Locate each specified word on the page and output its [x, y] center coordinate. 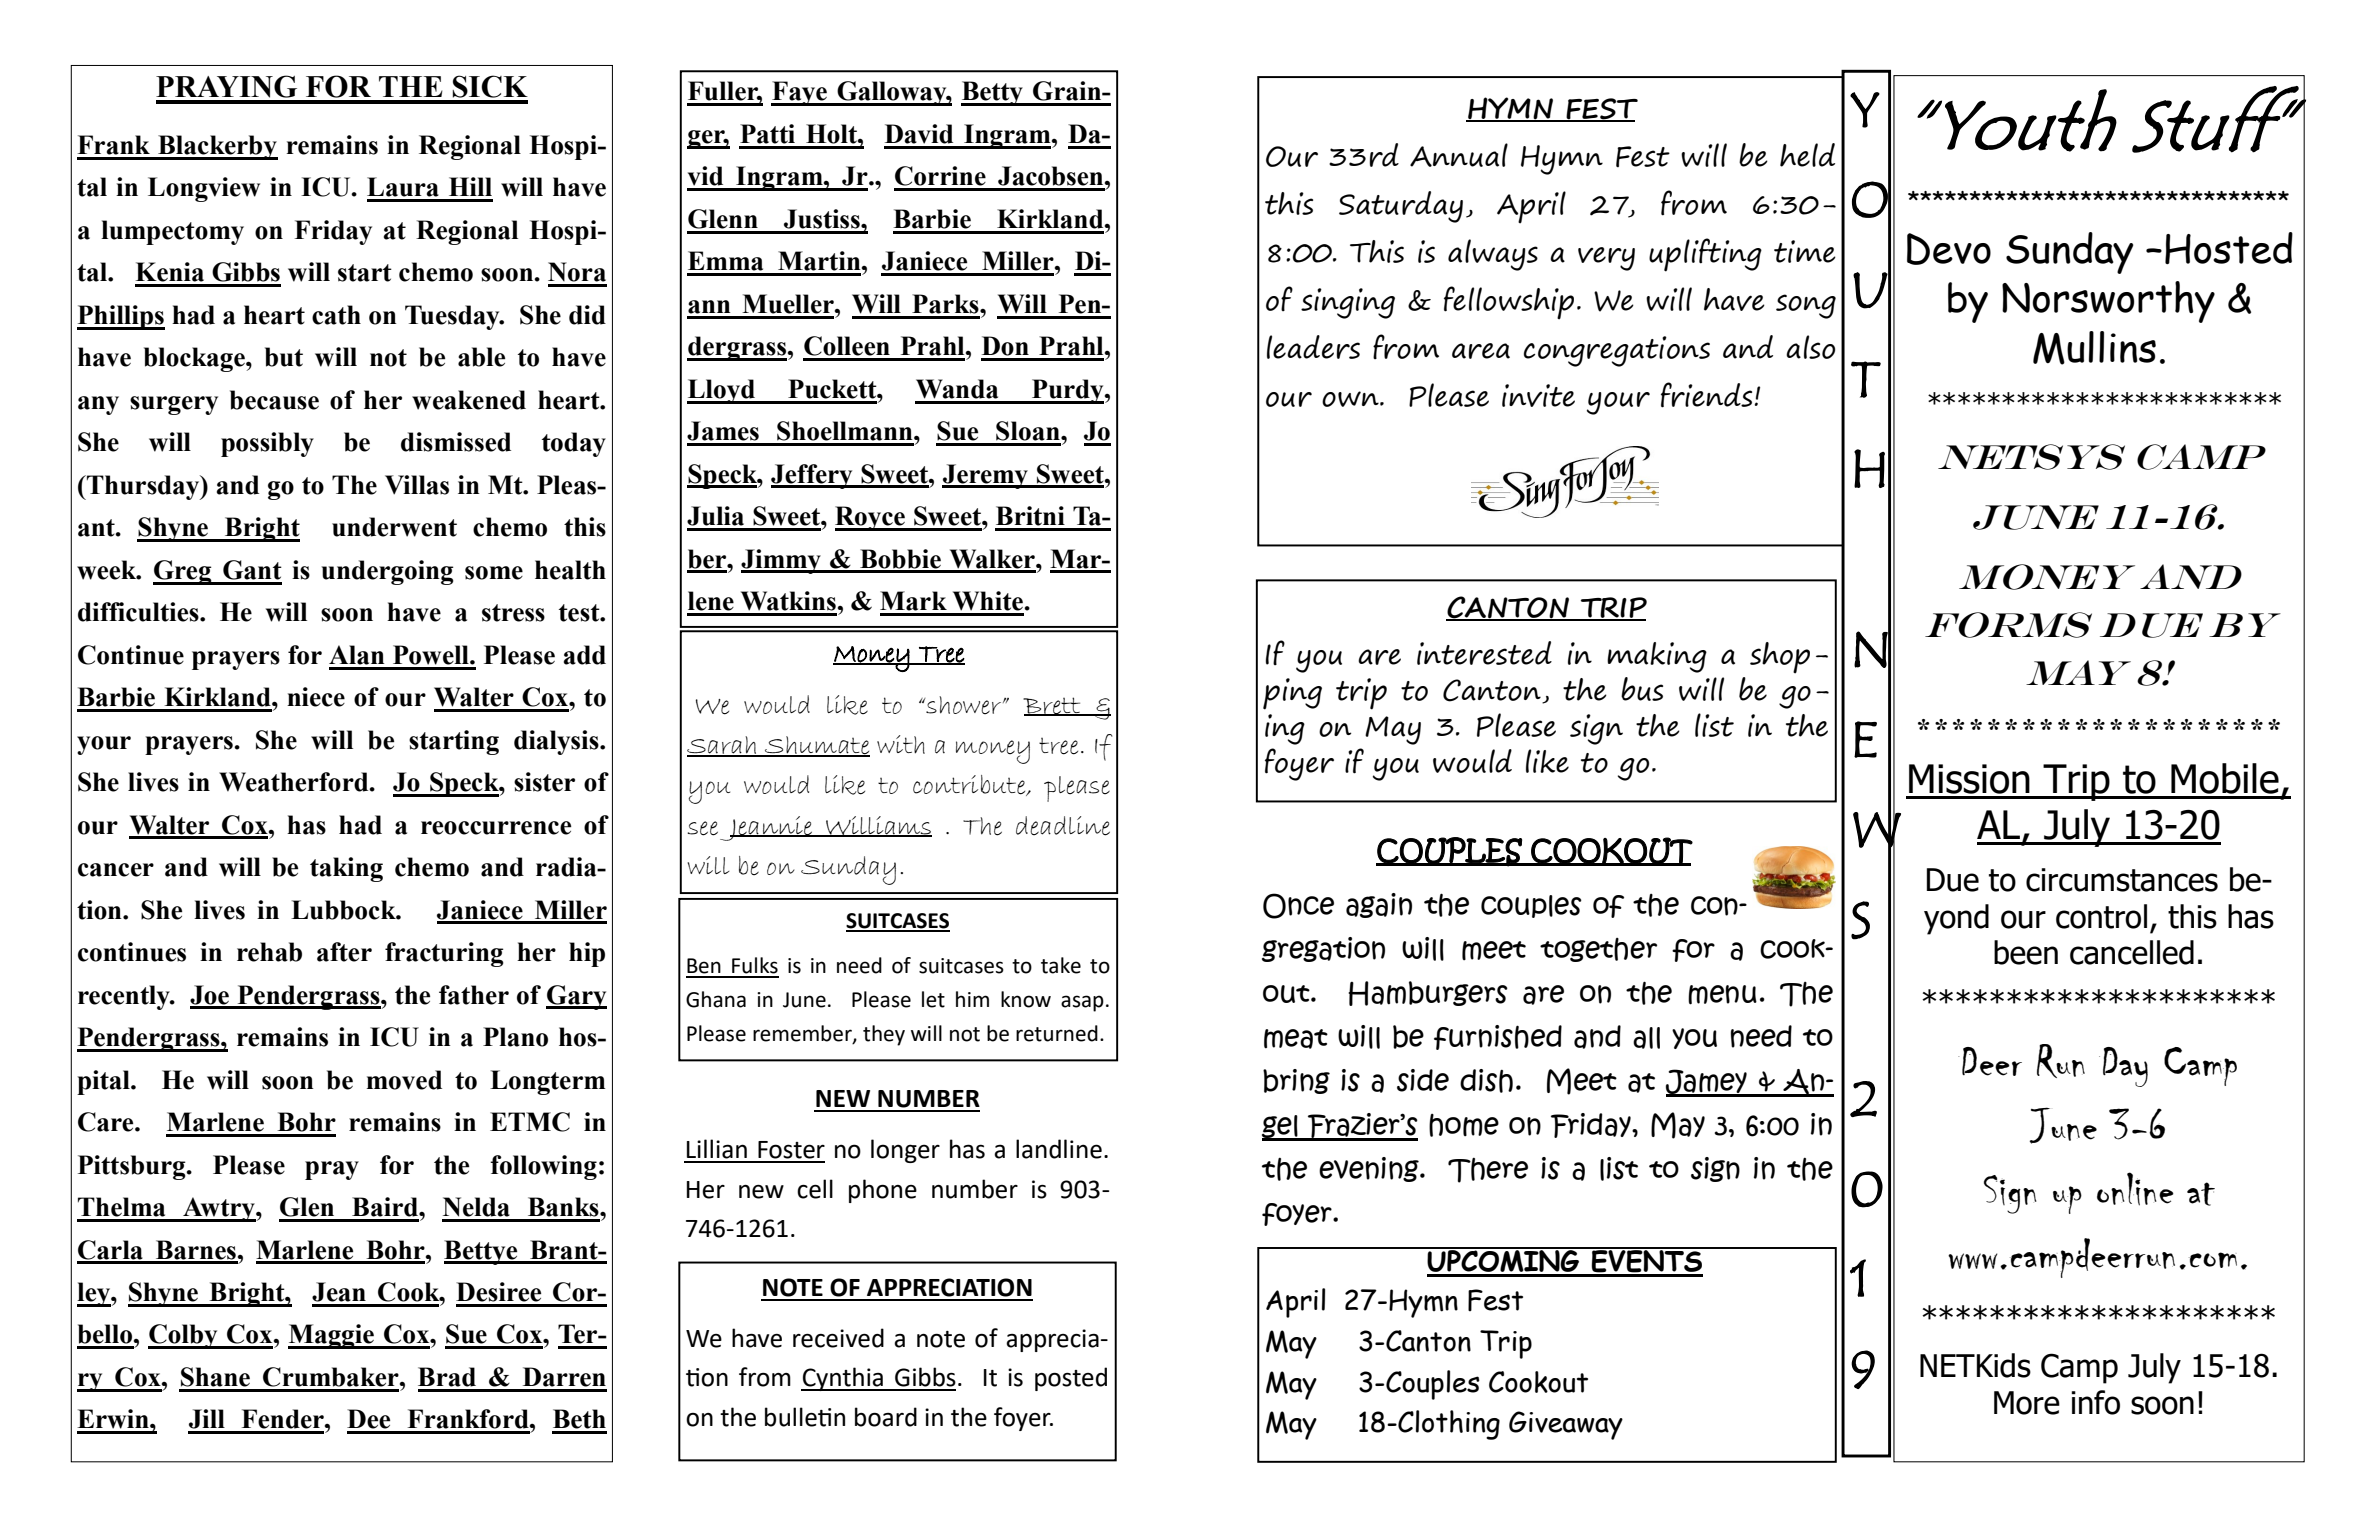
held [1807, 155]
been [2026, 952]
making [1657, 657]
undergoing [387, 572]
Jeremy [986, 476]
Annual [1459, 155]
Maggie [332, 1336]
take [1061, 965]
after [344, 952]
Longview [204, 189]
